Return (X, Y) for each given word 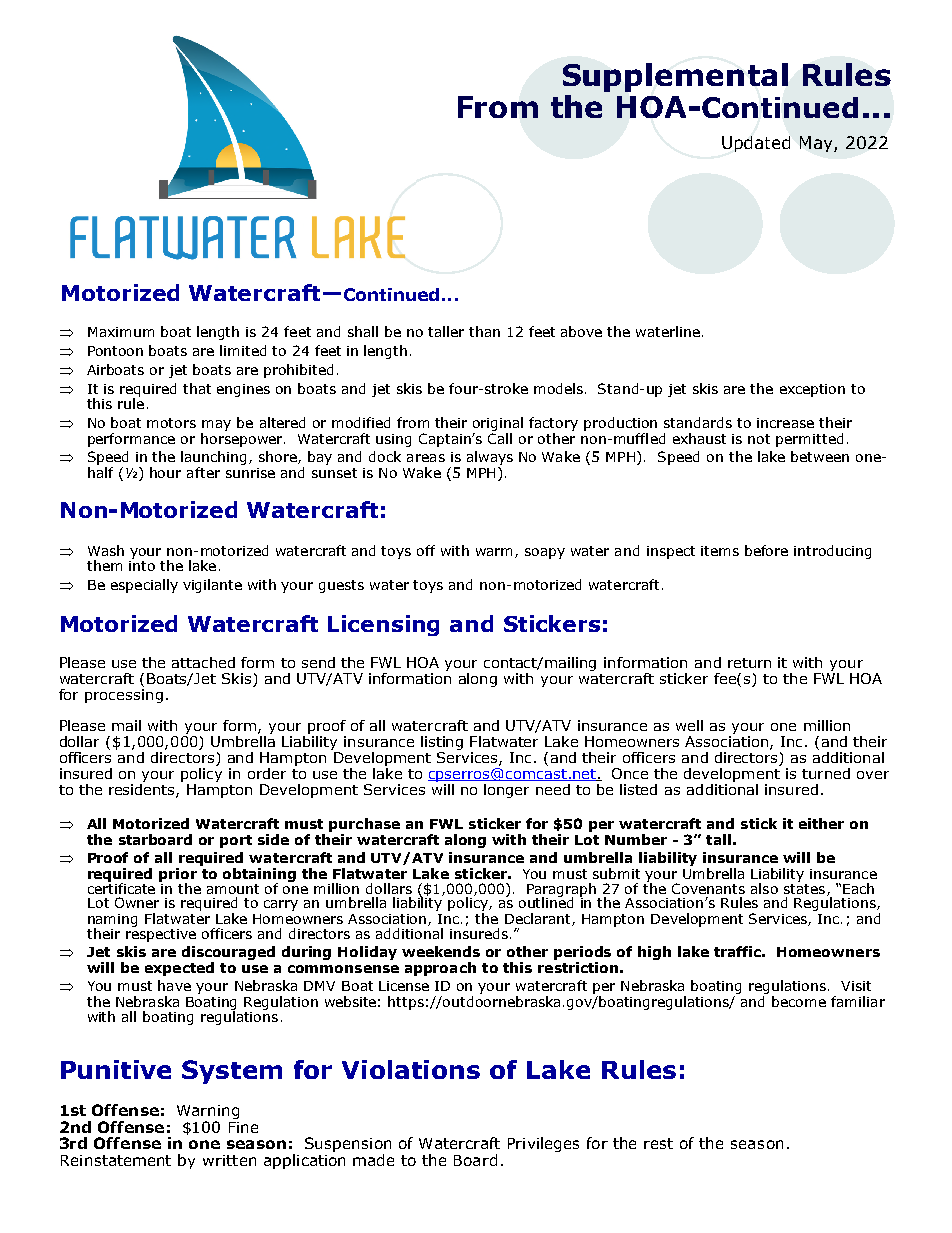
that (197, 388)
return (749, 663)
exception (812, 390)
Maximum (121, 332)
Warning (208, 1113)
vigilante (212, 586)
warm (494, 552)
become (799, 1001)
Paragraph (563, 891)
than (484, 331)
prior (178, 876)
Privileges (543, 1144)
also (764, 888)
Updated (756, 144)
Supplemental (675, 77)
